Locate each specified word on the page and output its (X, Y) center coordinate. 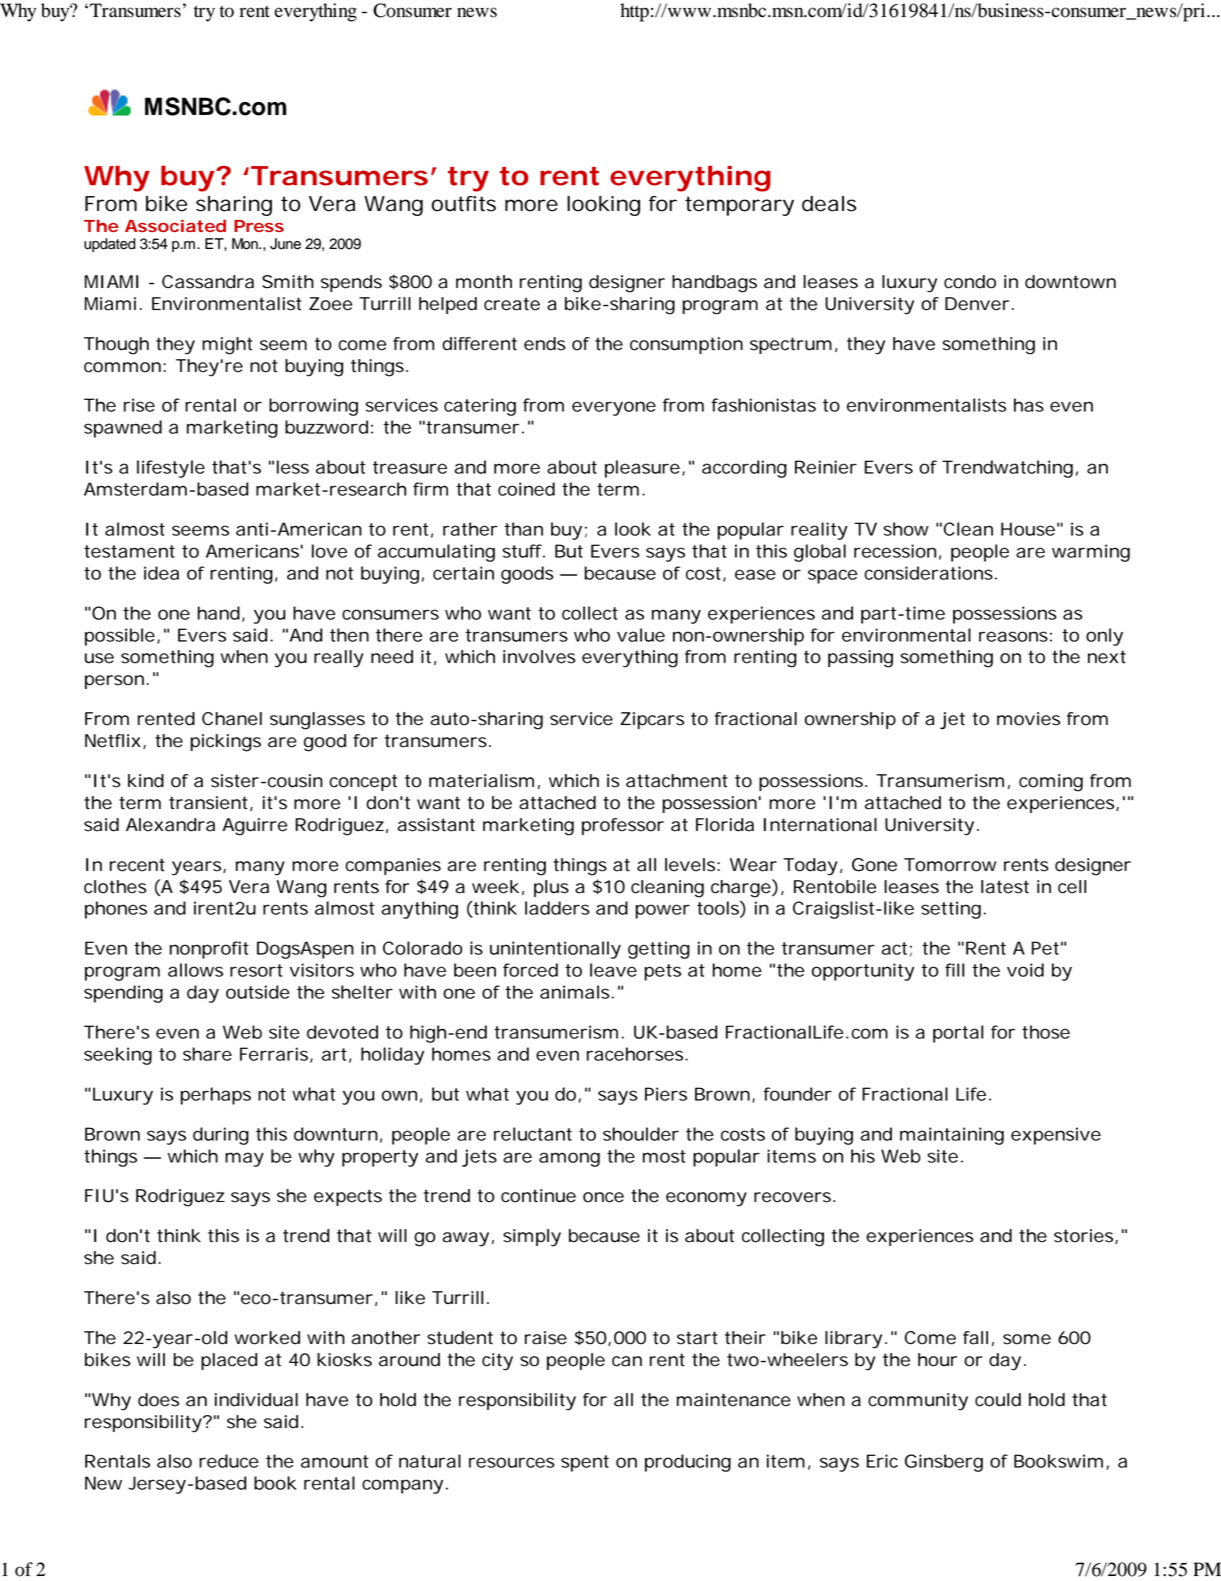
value (641, 635)
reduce (229, 1461)
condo (970, 282)
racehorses (635, 1054)
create (512, 304)
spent (585, 1463)
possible (120, 637)
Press (259, 226)
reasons (1013, 636)
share (207, 1054)
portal (958, 1034)
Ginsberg (944, 1463)
